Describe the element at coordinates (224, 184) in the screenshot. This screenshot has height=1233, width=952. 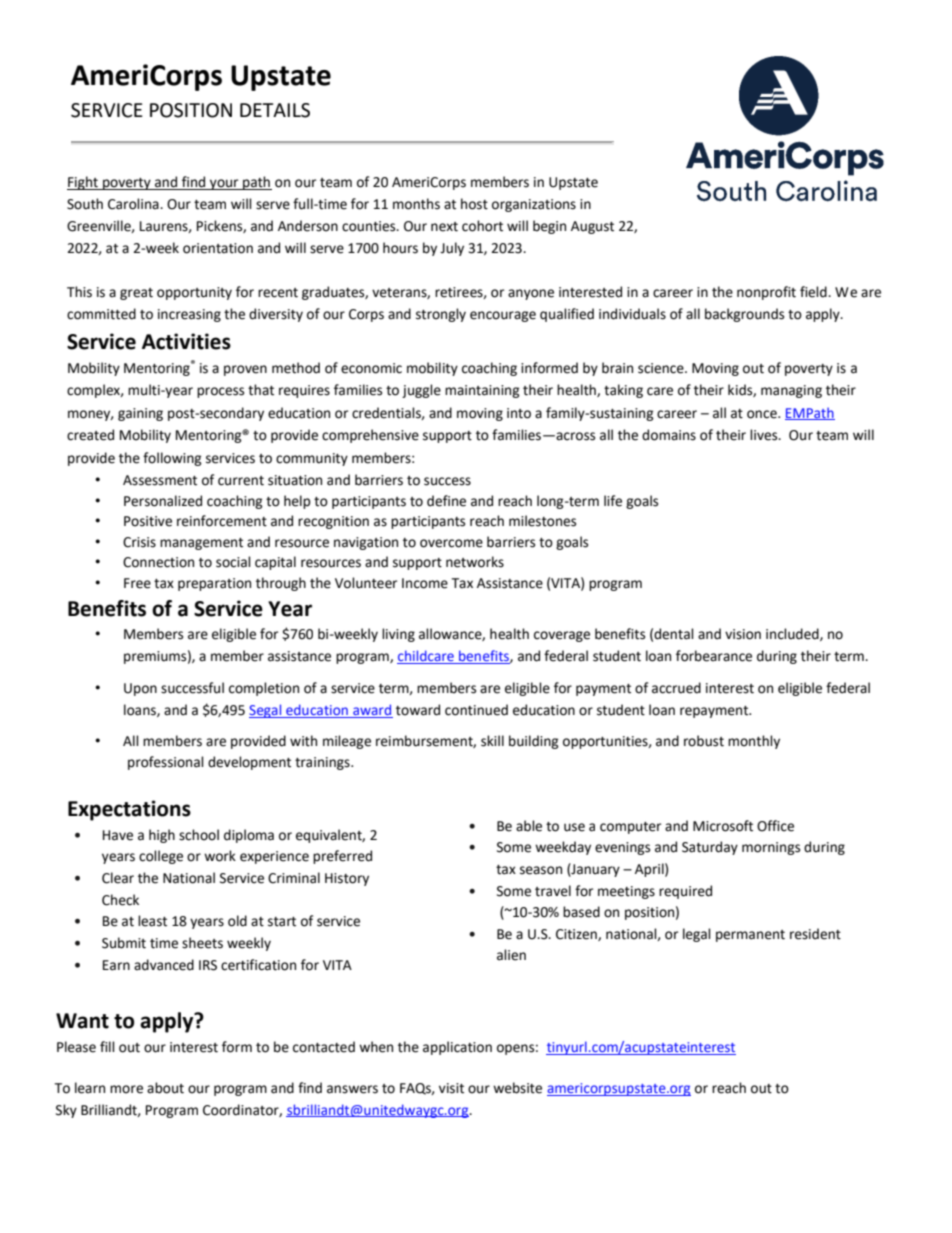
I see `your` at that location.
